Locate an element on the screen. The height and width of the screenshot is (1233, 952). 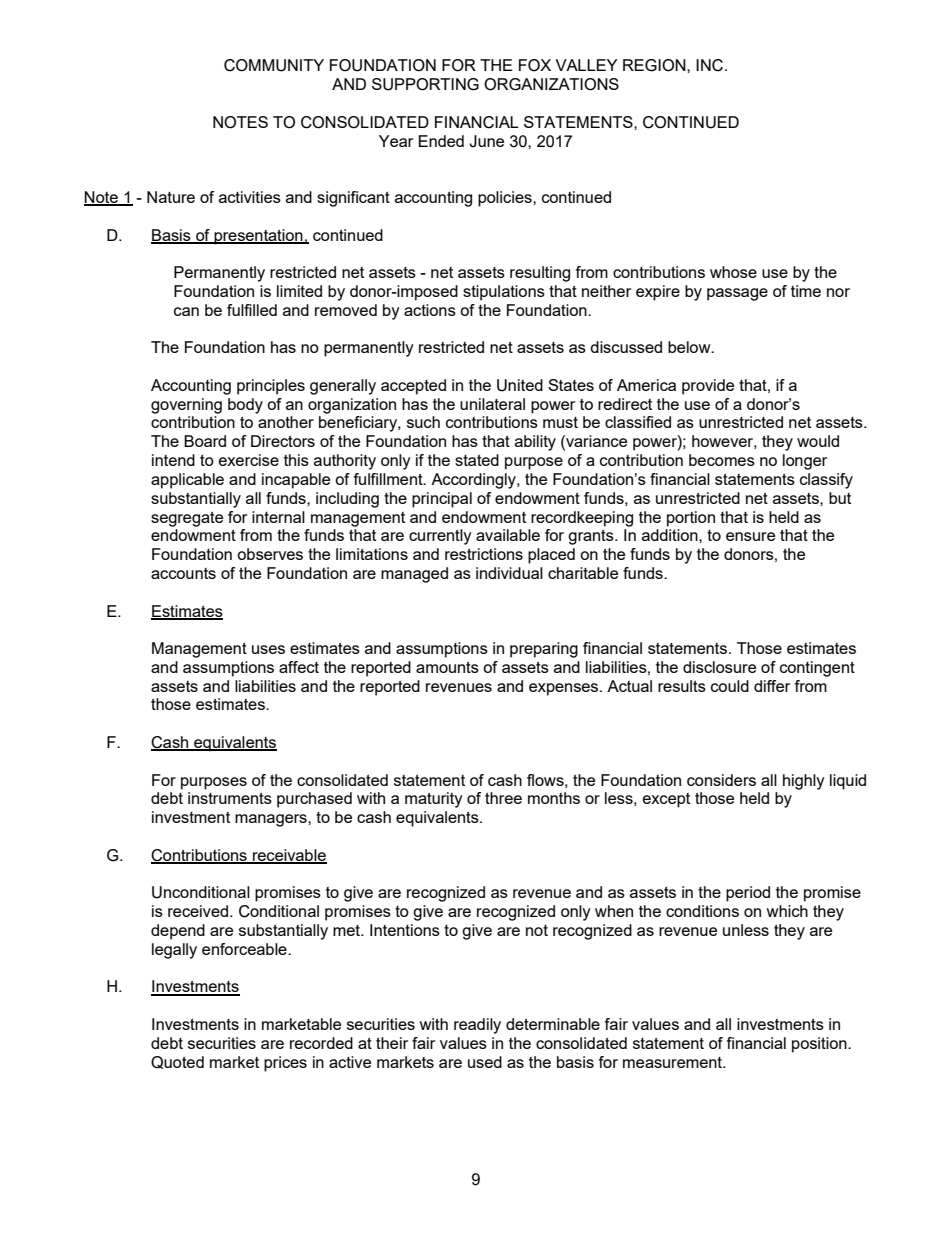
highly is located at coordinates (804, 782).
